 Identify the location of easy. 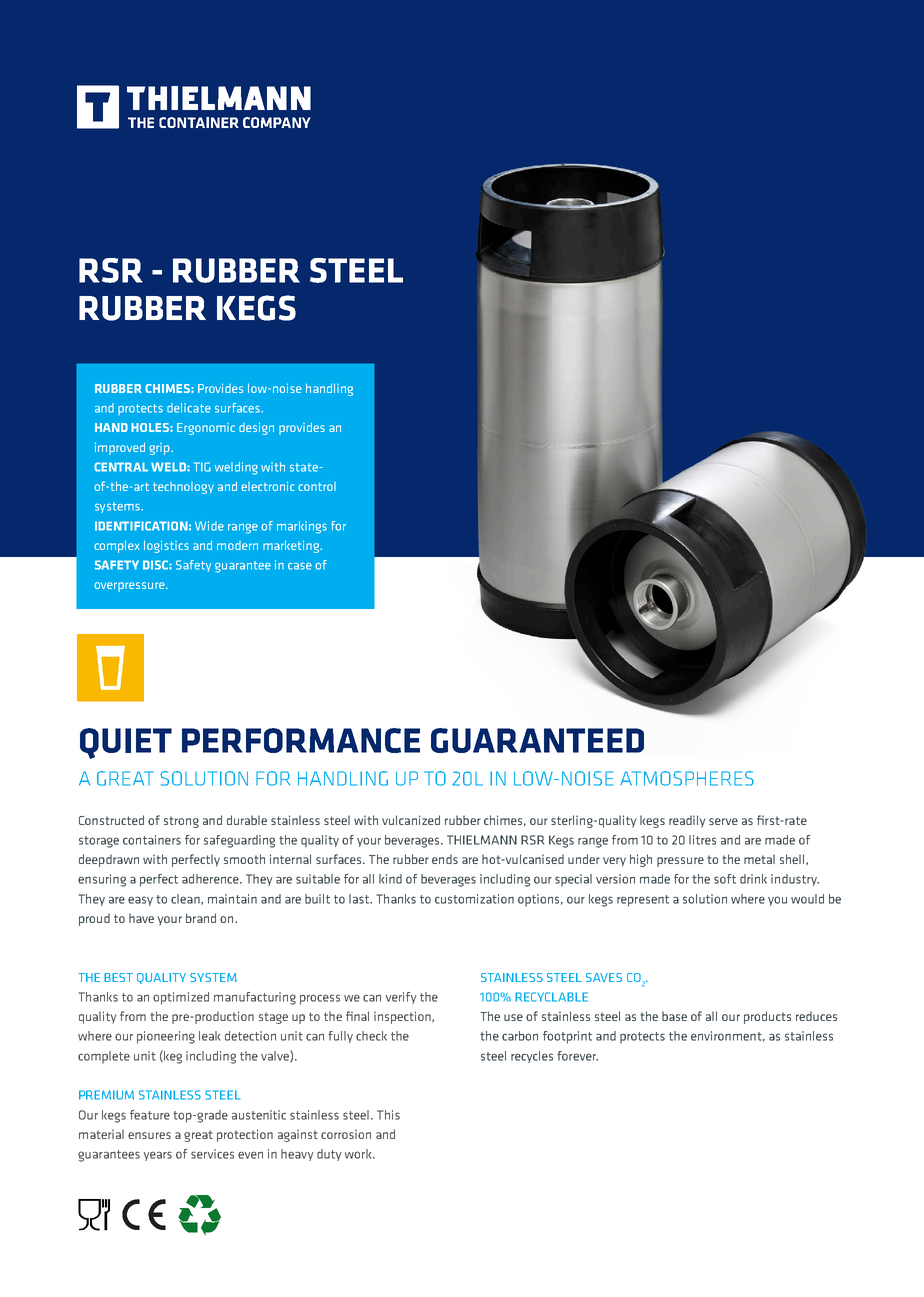
(140, 901).
